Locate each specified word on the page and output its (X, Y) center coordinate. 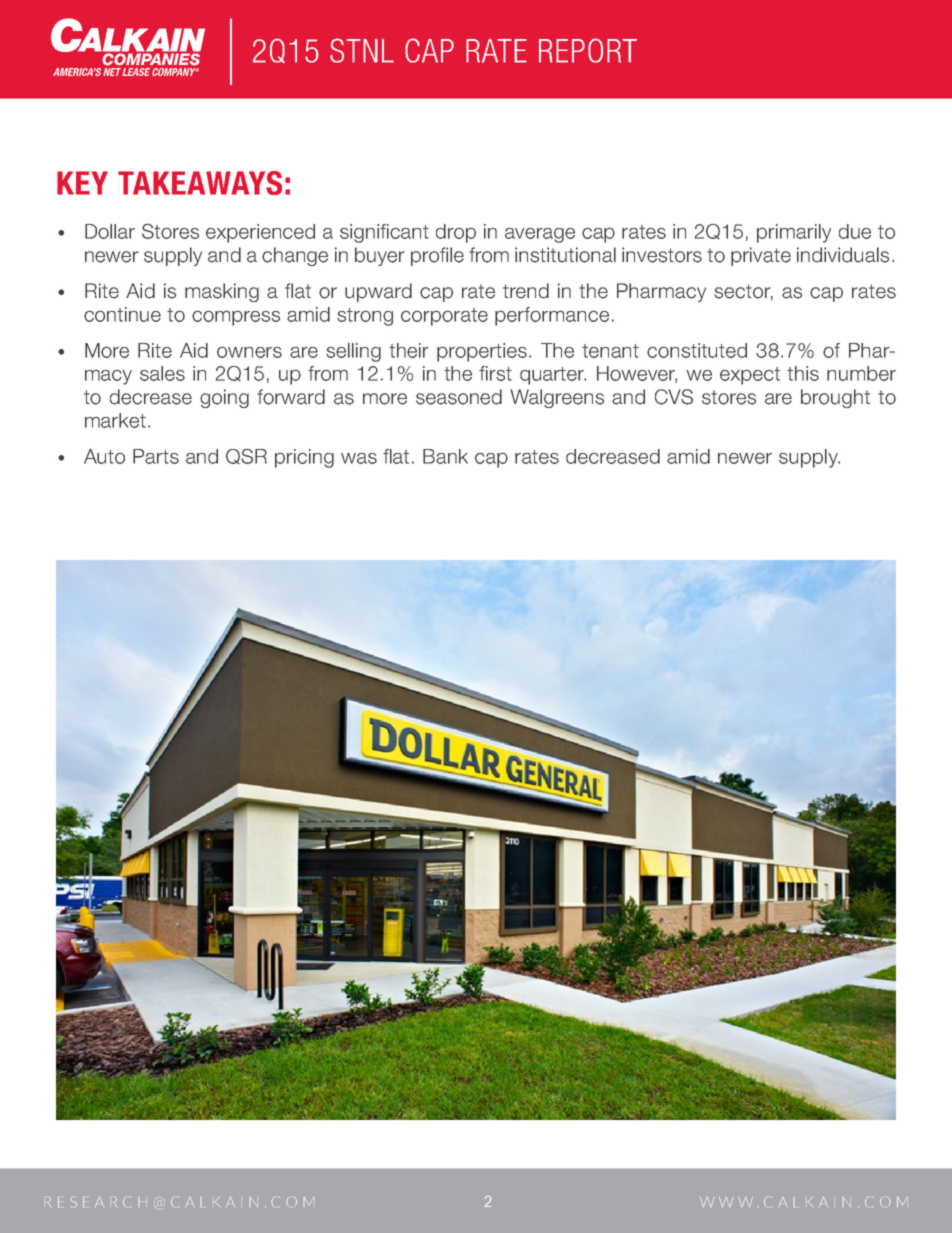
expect (750, 376)
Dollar (110, 231)
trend (526, 291)
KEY (82, 183)
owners (249, 352)
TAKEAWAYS (200, 183)
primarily (794, 233)
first (495, 373)
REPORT (588, 50)
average (540, 235)
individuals (843, 255)
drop (456, 233)
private (761, 256)
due (855, 231)
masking (222, 292)
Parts (156, 456)
